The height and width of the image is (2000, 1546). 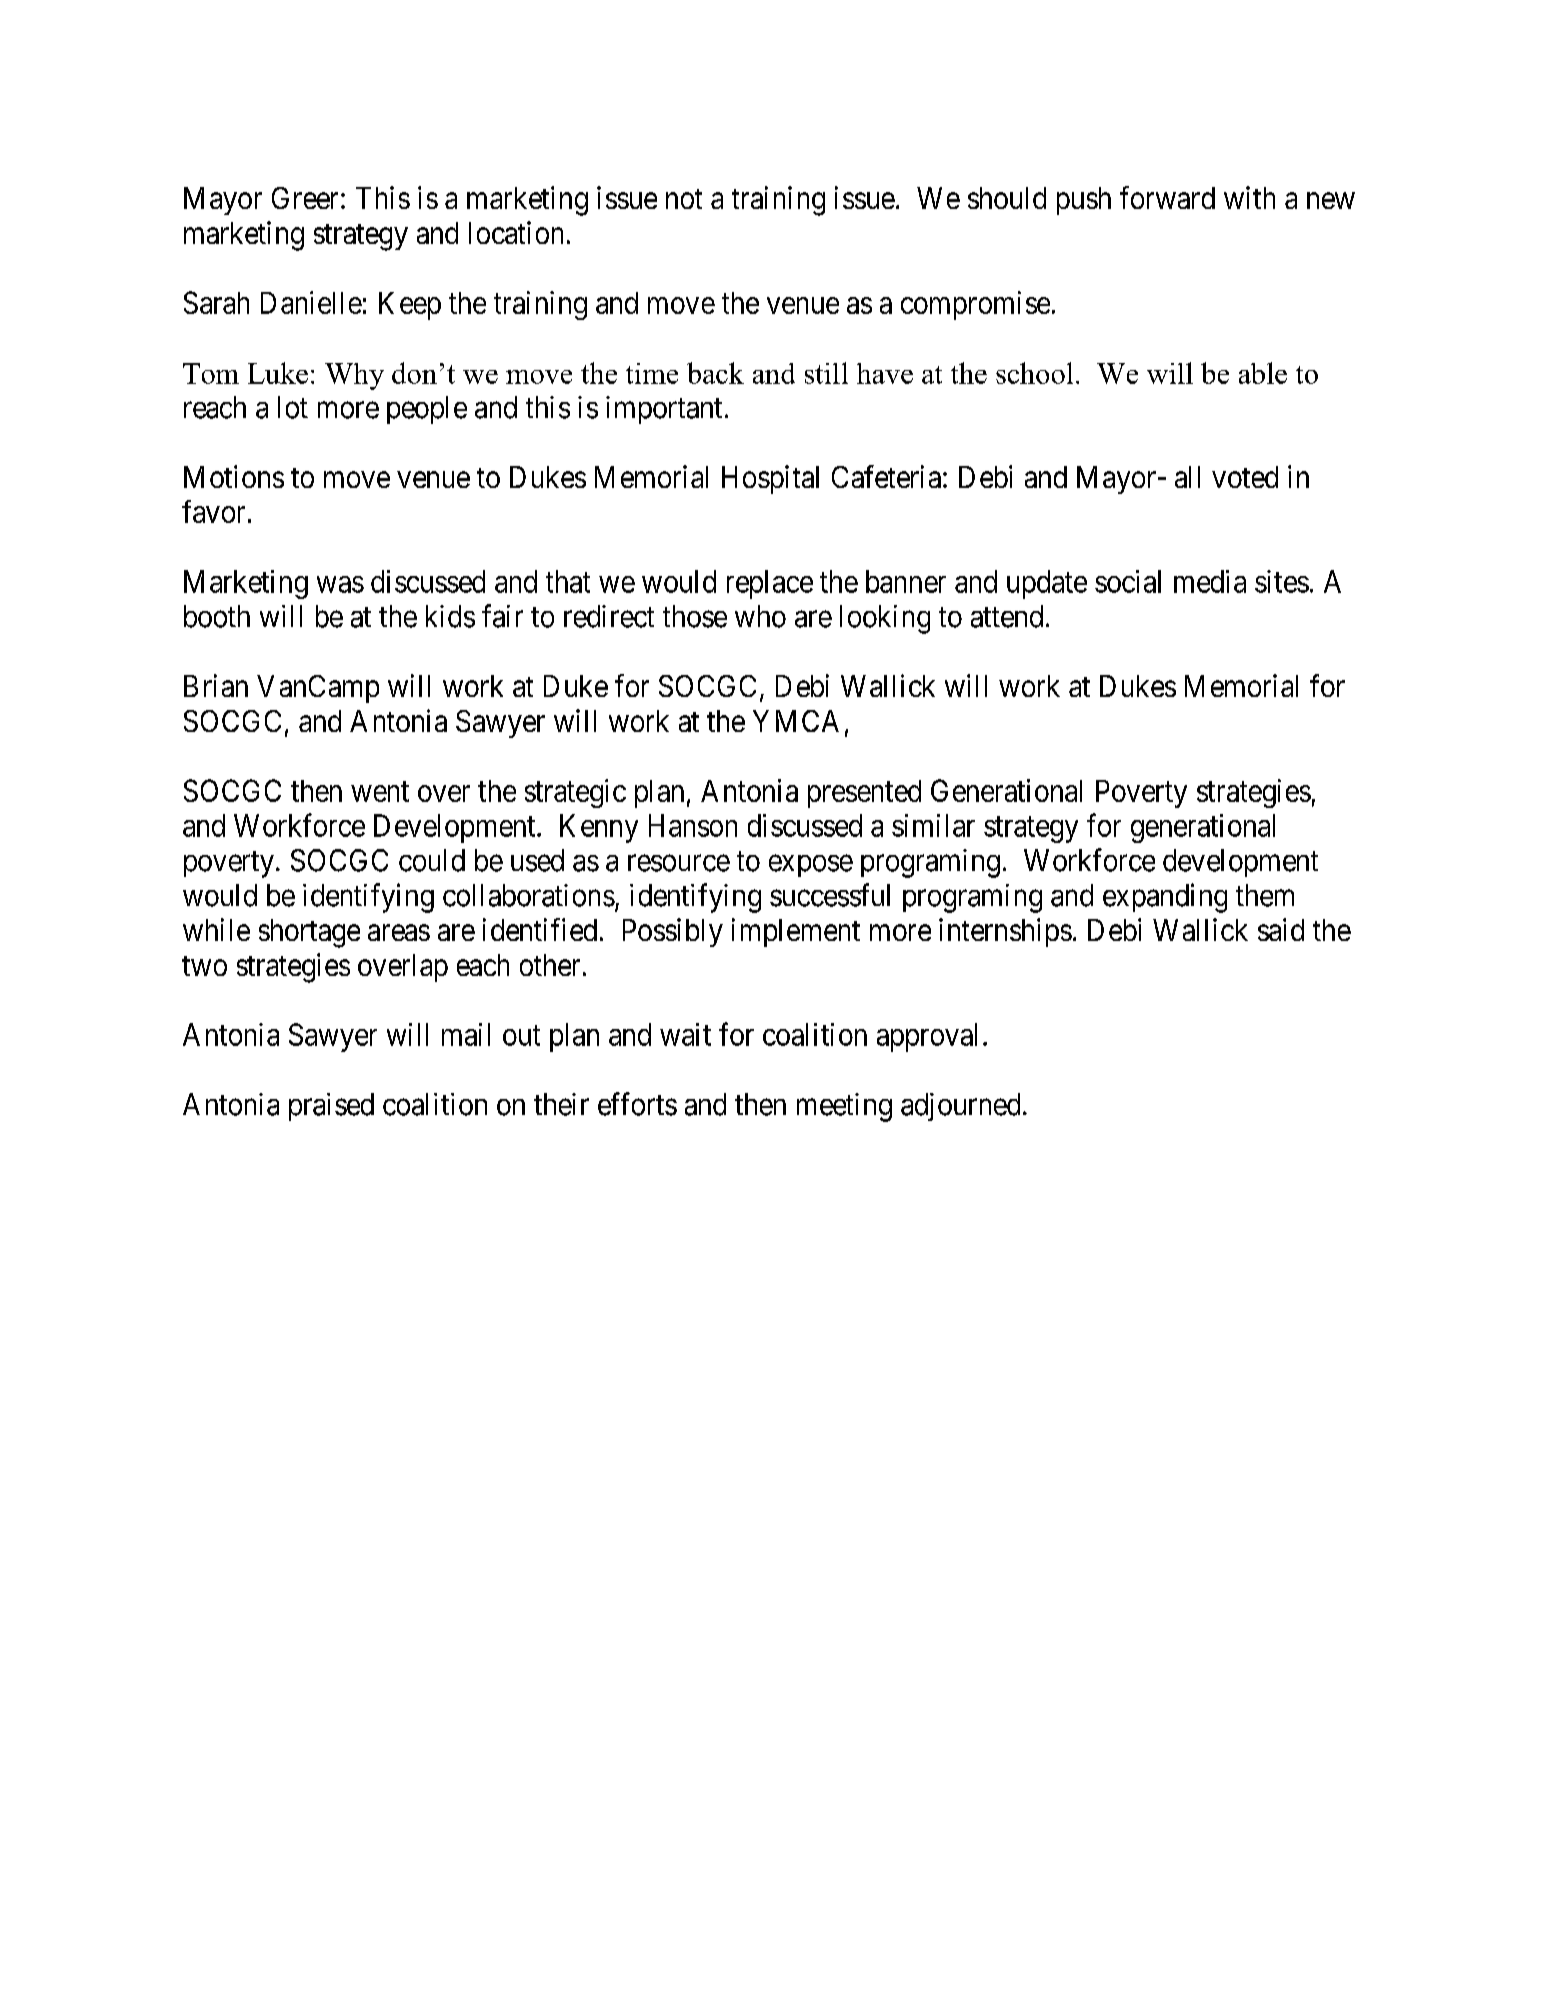 I want to click on media, so click(x=1210, y=581).
